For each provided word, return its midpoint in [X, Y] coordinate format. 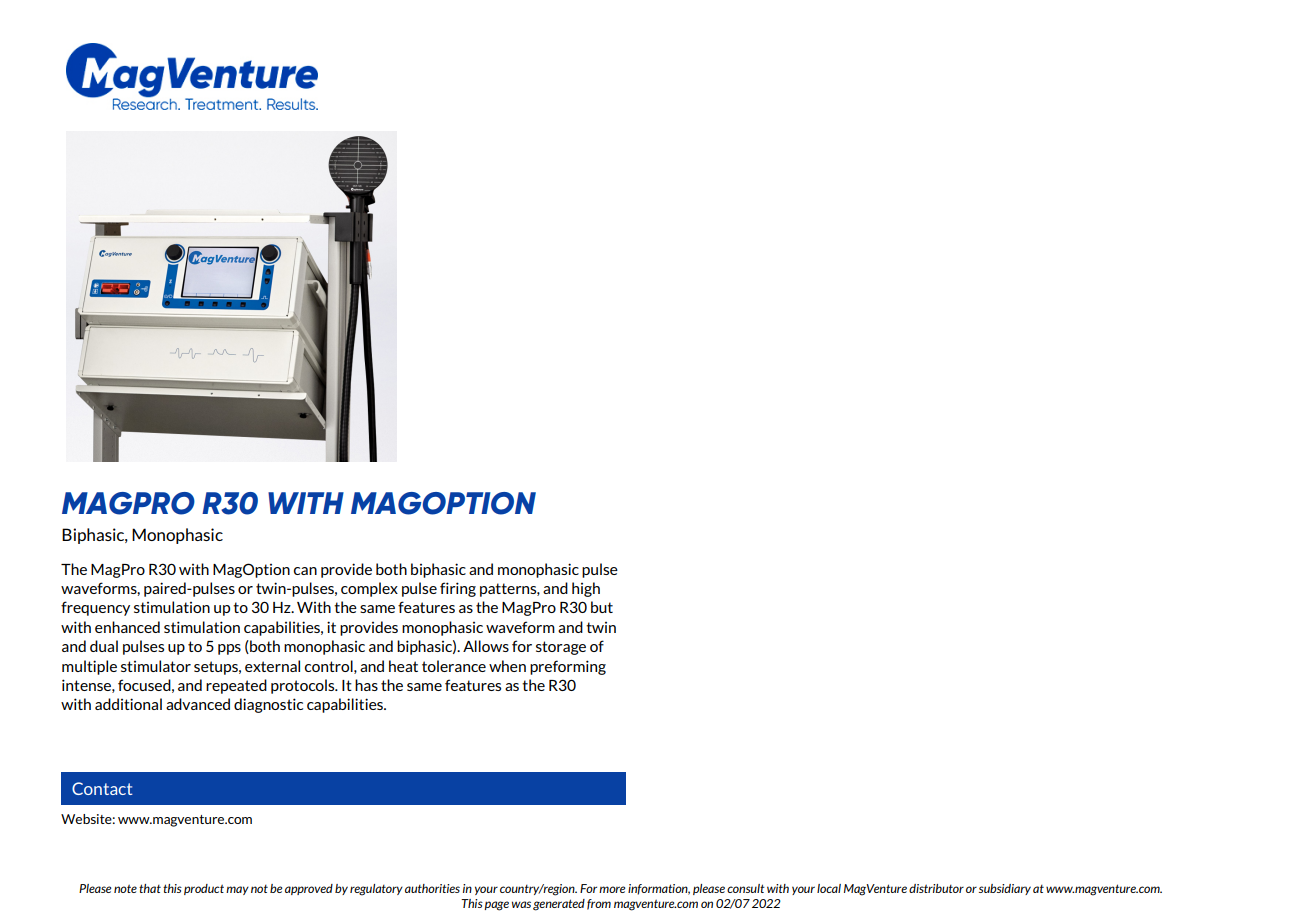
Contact [102, 788]
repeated [236, 686]
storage [561, 648]
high [586, 589]
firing [458, 589]
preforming [568, 667]
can [305, 571]
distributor [936, 888]
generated [559, 905]
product [204, 889]
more [612, 889]
